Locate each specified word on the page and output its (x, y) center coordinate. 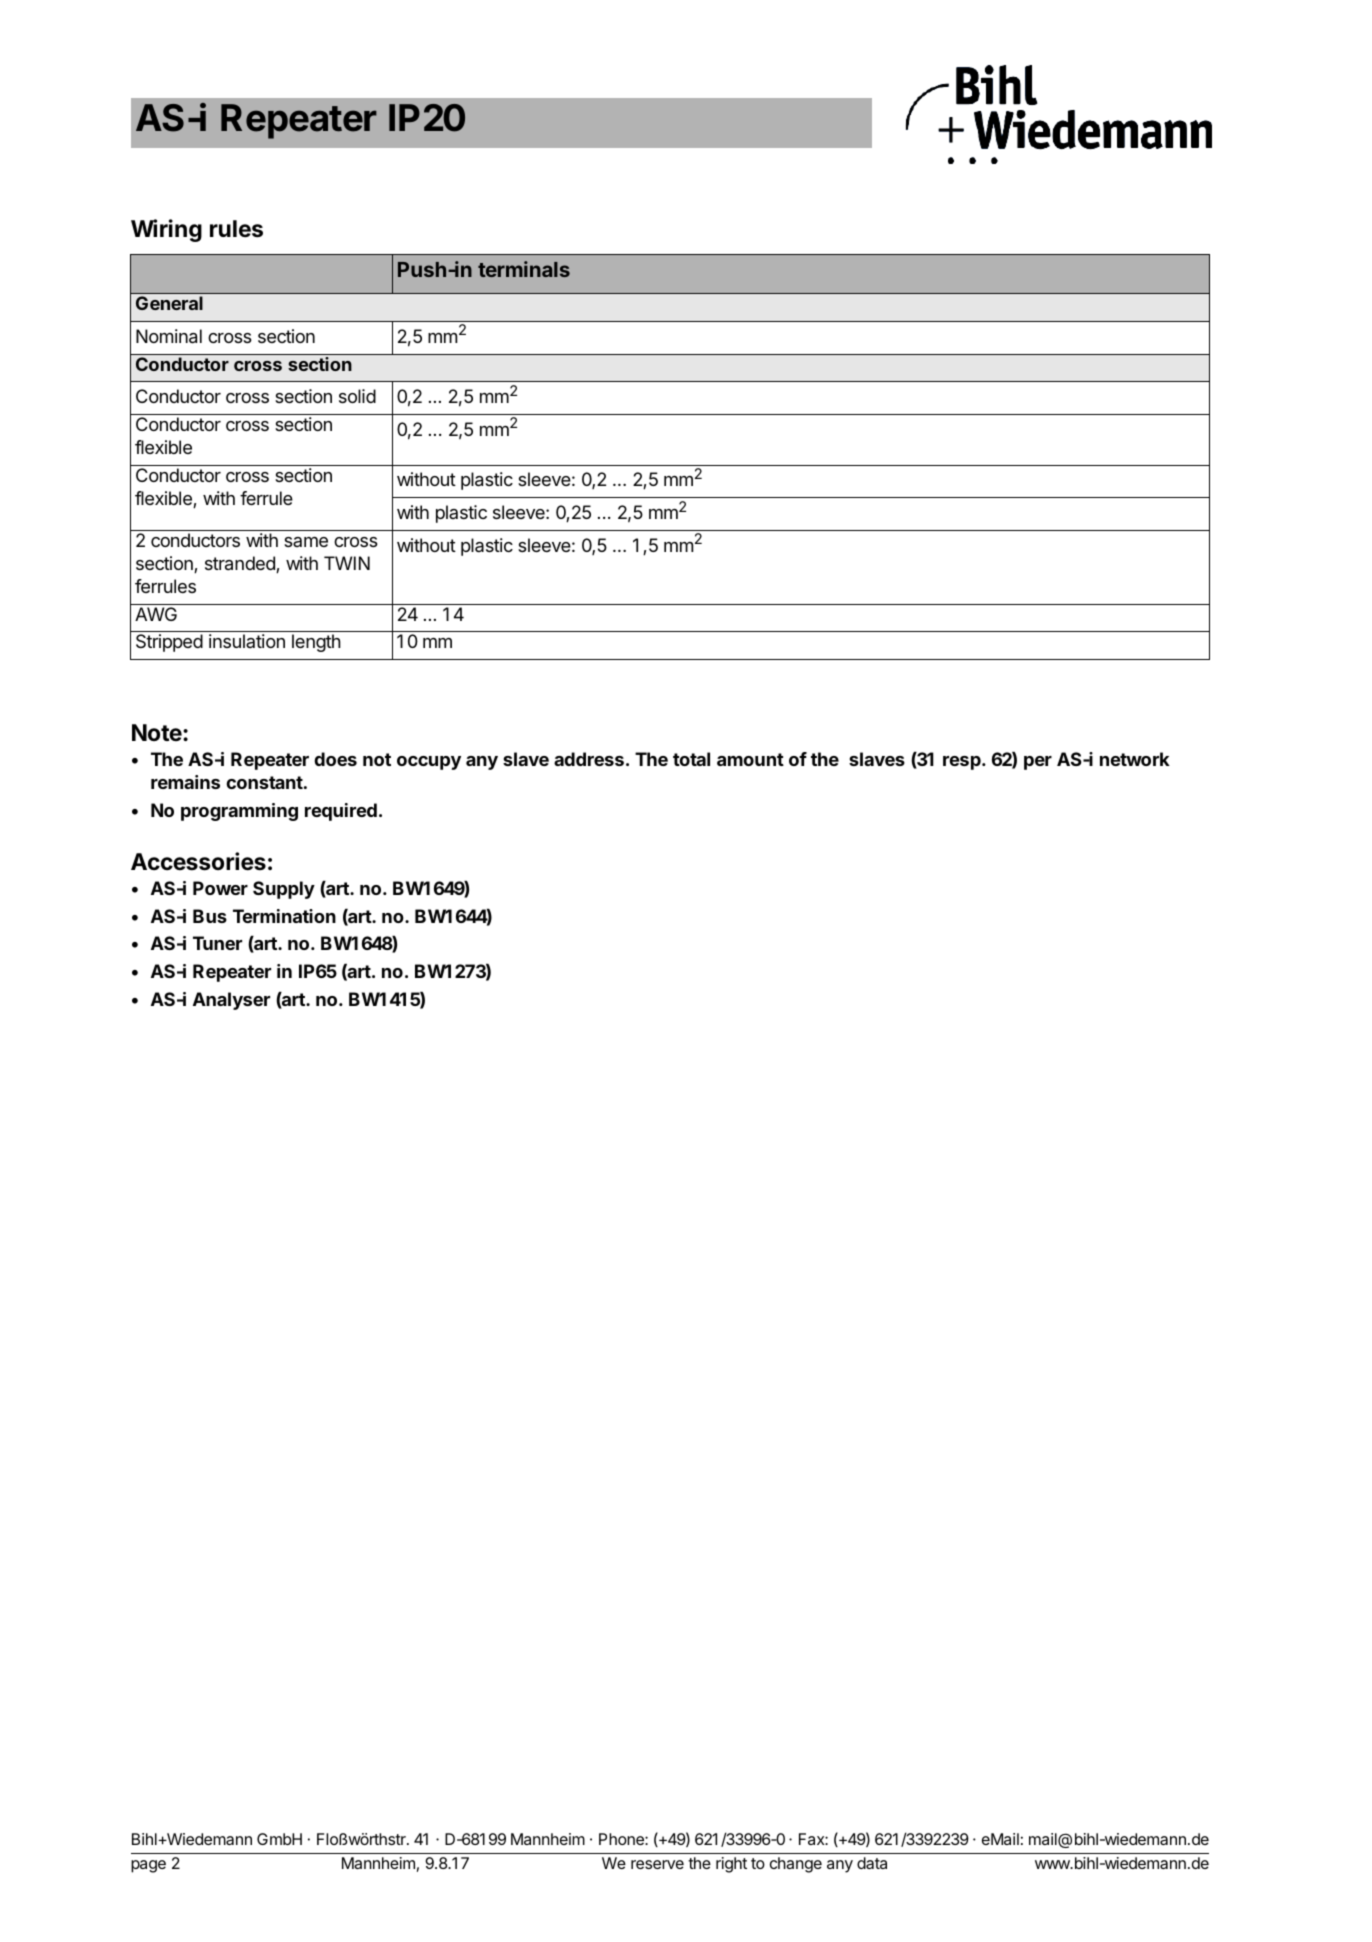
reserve (657, 1864)
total (691, 759)
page (148, 1866)
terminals (524, 269)
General (169, 303)
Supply (284, 890)
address (589, 759)
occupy (429, 763)
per (1038, 763)
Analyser (231, 1001)
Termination (284, 916)
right (731, 1865)
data (872, 1863)
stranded (241, 564)
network (1135, 759)
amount (750, 759)
